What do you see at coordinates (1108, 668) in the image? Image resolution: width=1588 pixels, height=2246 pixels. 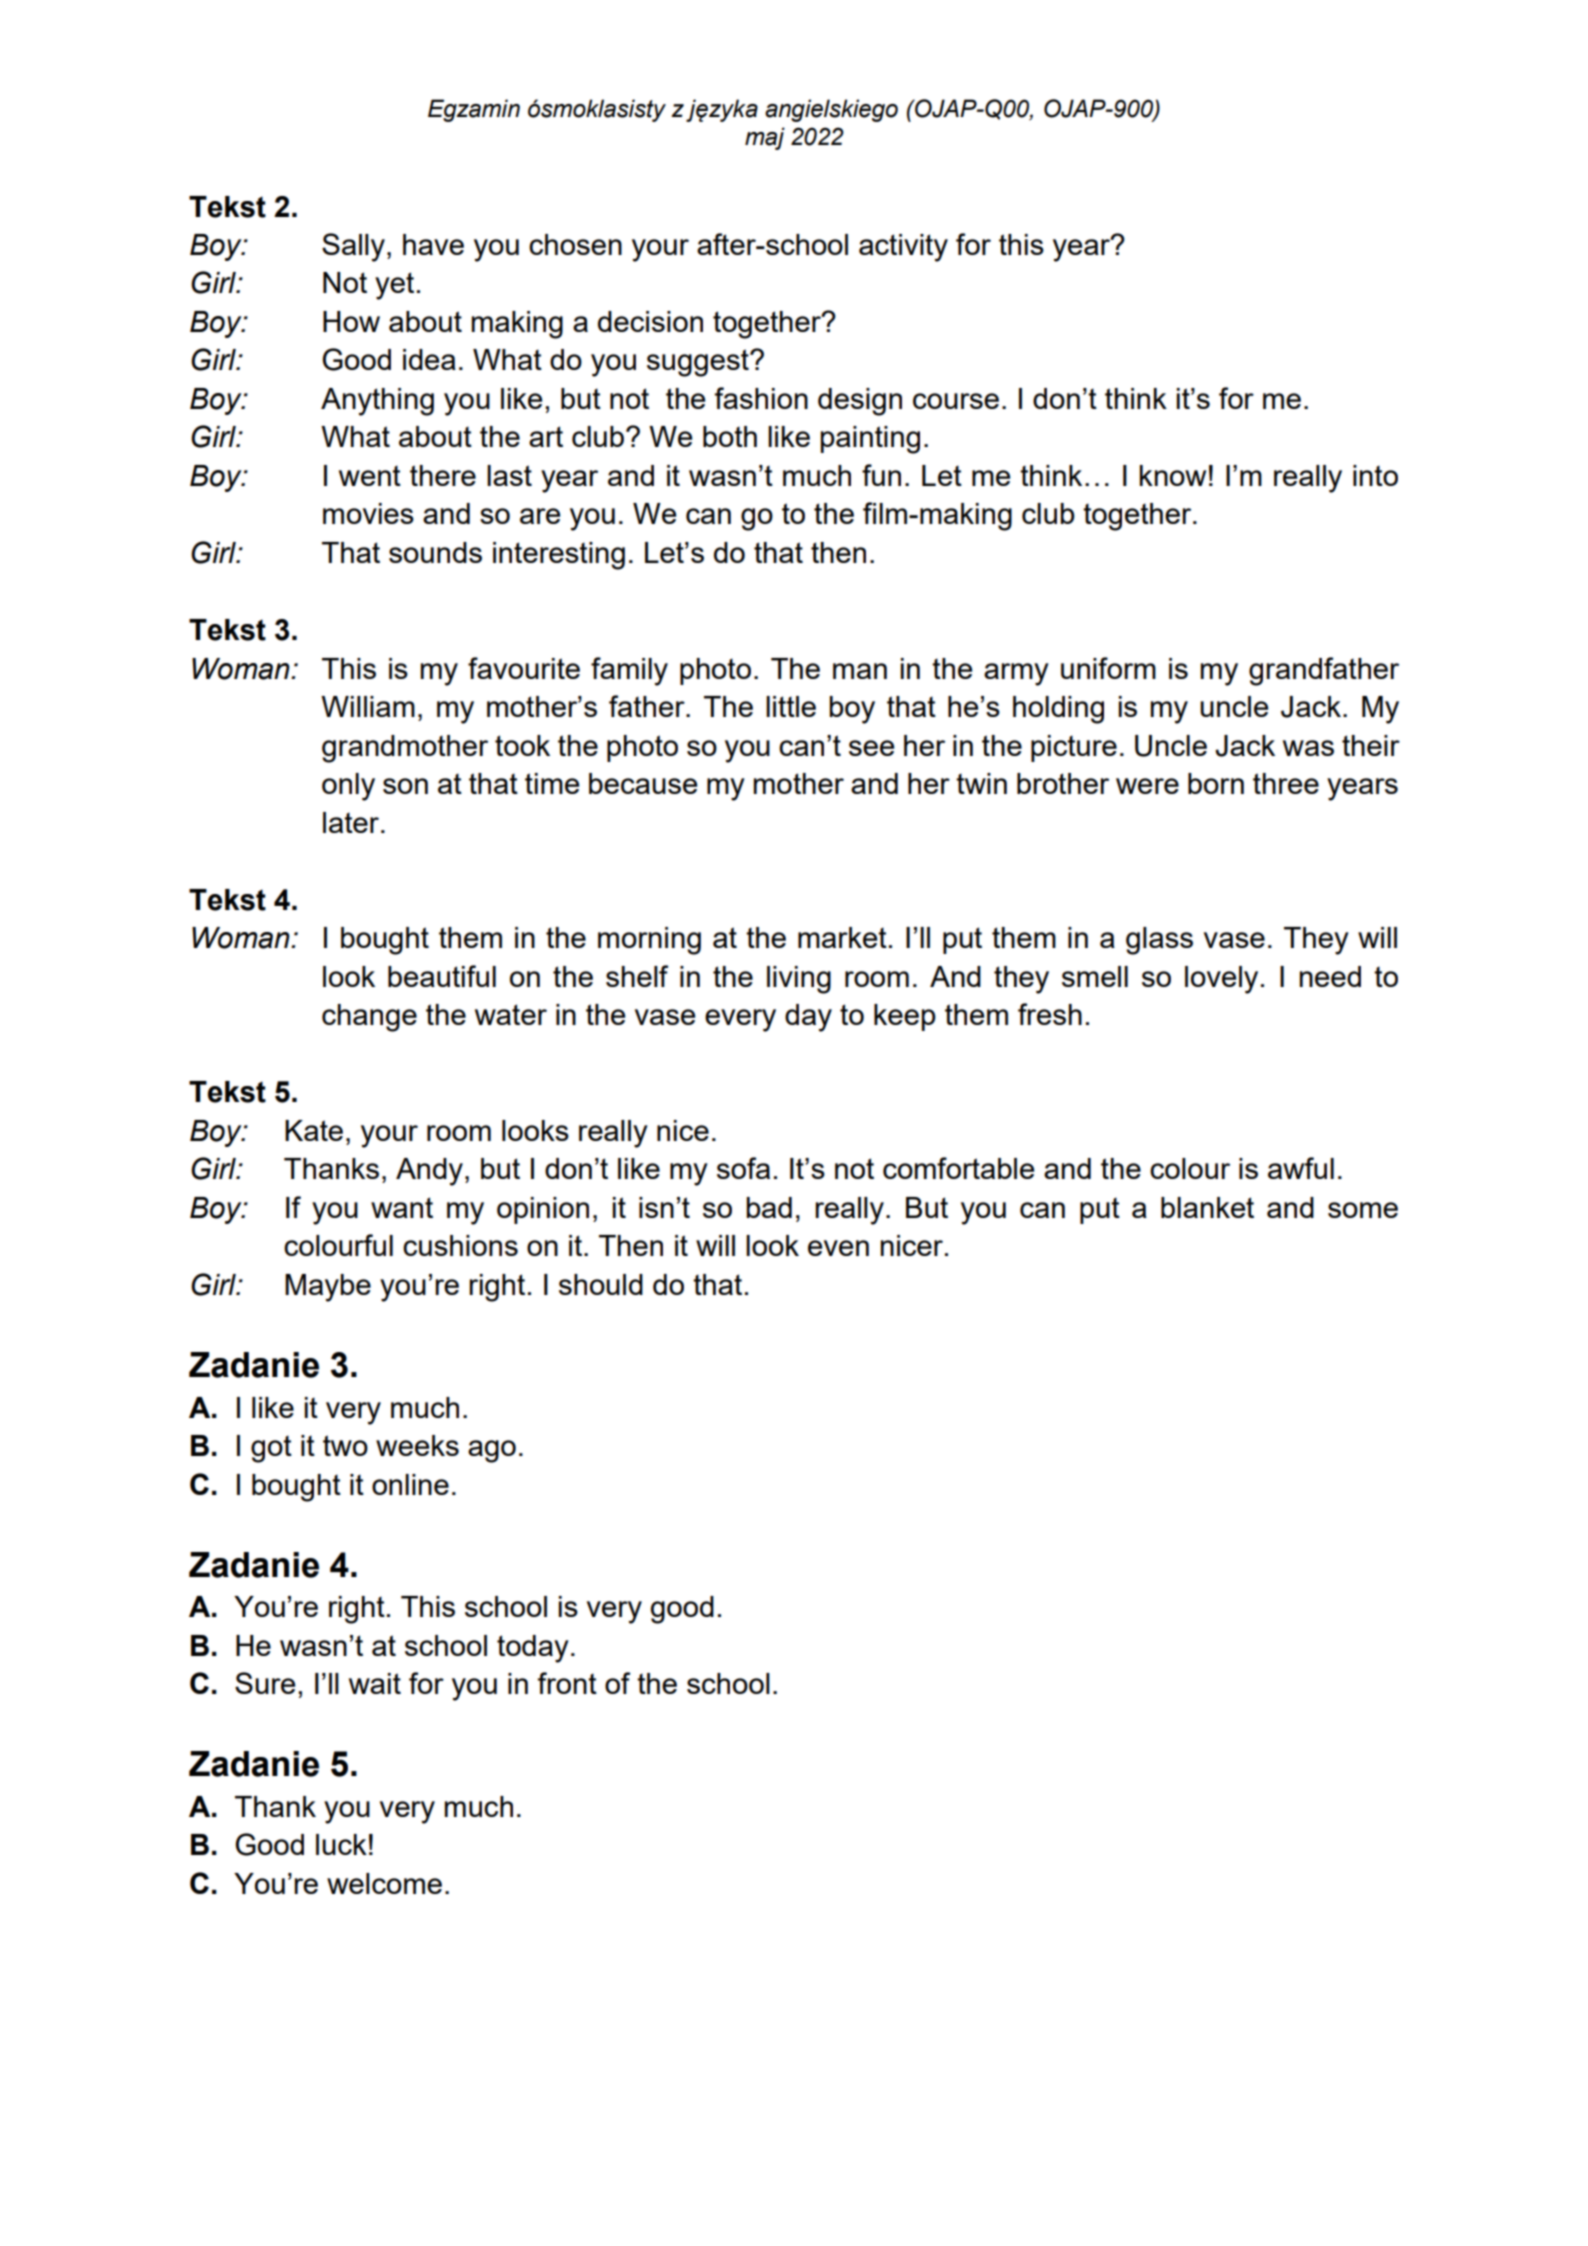 I see `uniform` at bounding box center [1108, 668].
